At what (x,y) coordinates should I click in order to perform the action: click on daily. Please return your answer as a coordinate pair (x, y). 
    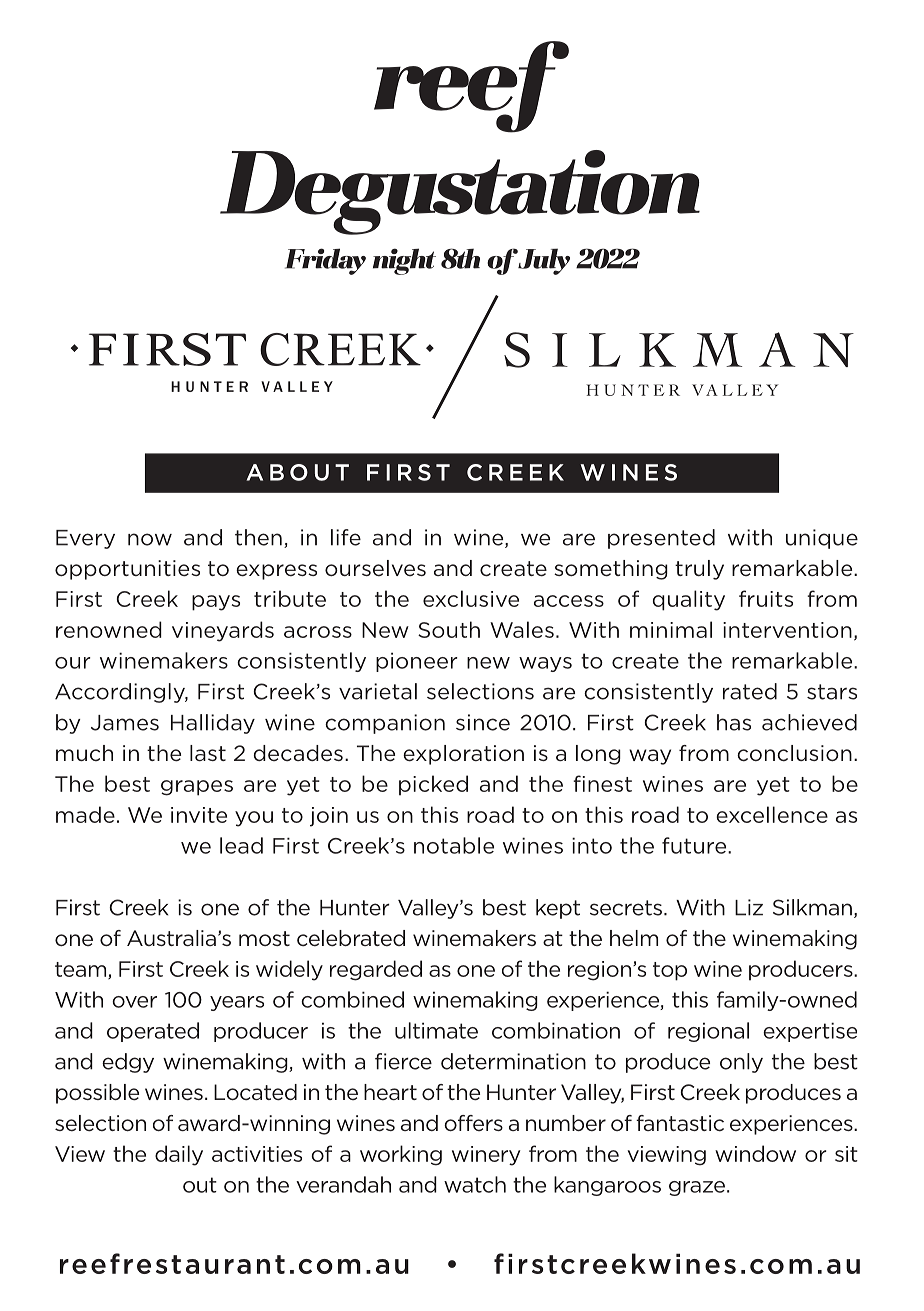
    Looking at the image, I should click on (179, 1155).
